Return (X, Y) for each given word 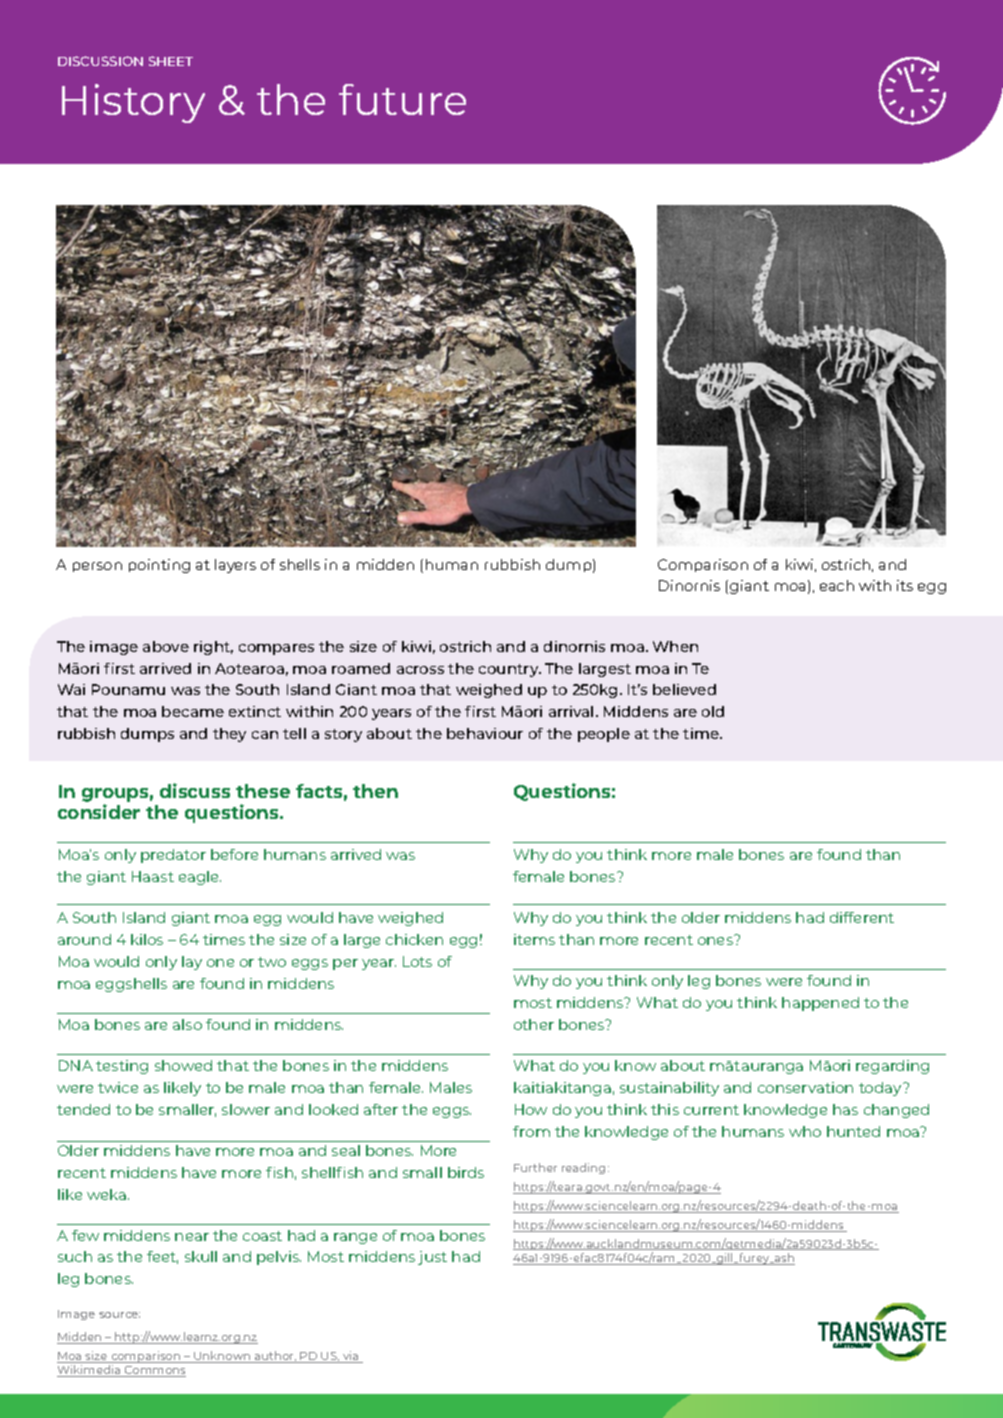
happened (820, 1004)
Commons (154, 1371)
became (193, 711)
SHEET (171, 61)
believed (684, 689)
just (432, 1258)
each (837, 585)
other (534, 1024)
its (905, 585)
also (187, 1024)
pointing (159, 566)
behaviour (485, 733)
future (402, 99)
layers (235, 566)
